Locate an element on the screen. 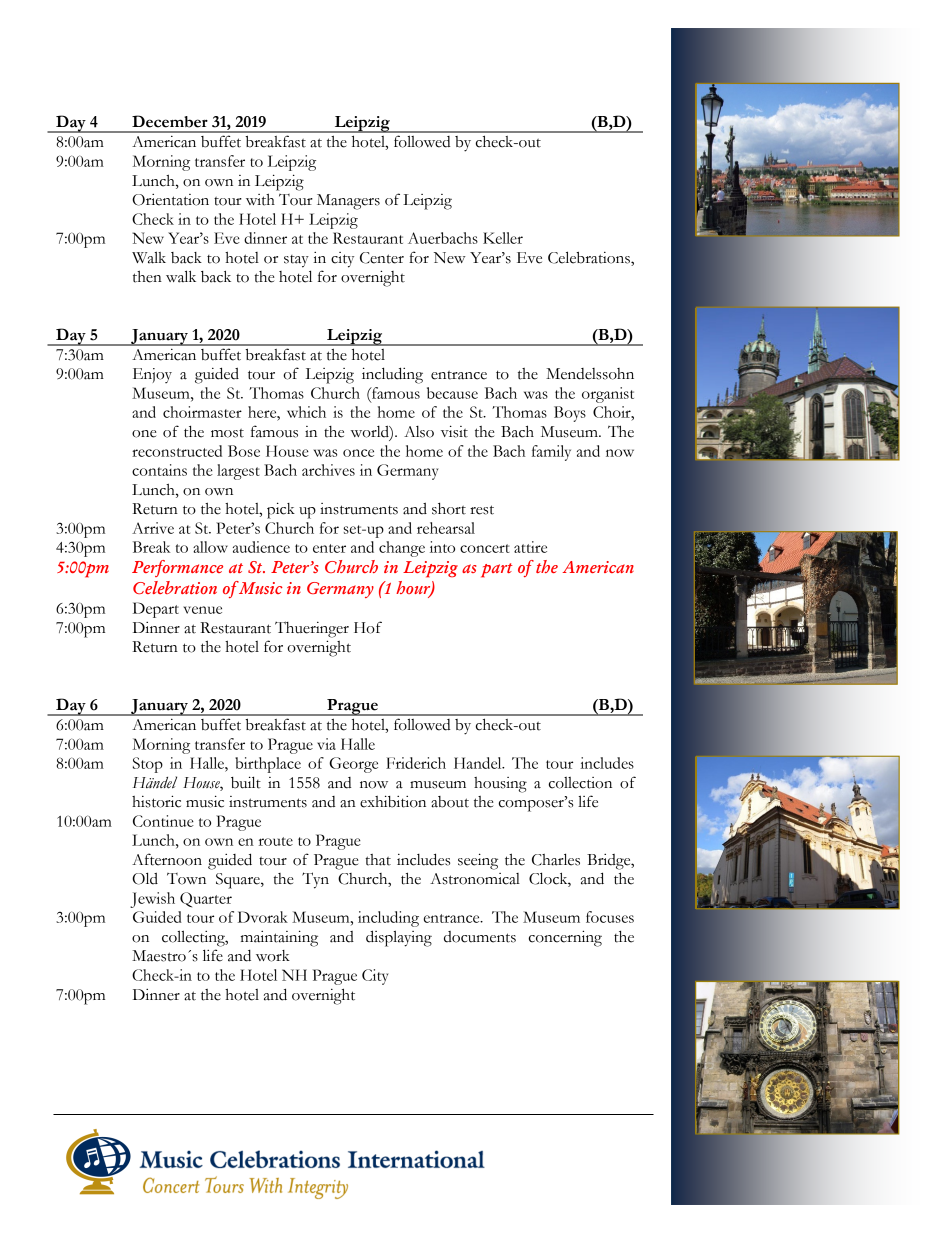 The width and height of the screenshot is (952, 1233). venue is located at coordinates (202, 610).
